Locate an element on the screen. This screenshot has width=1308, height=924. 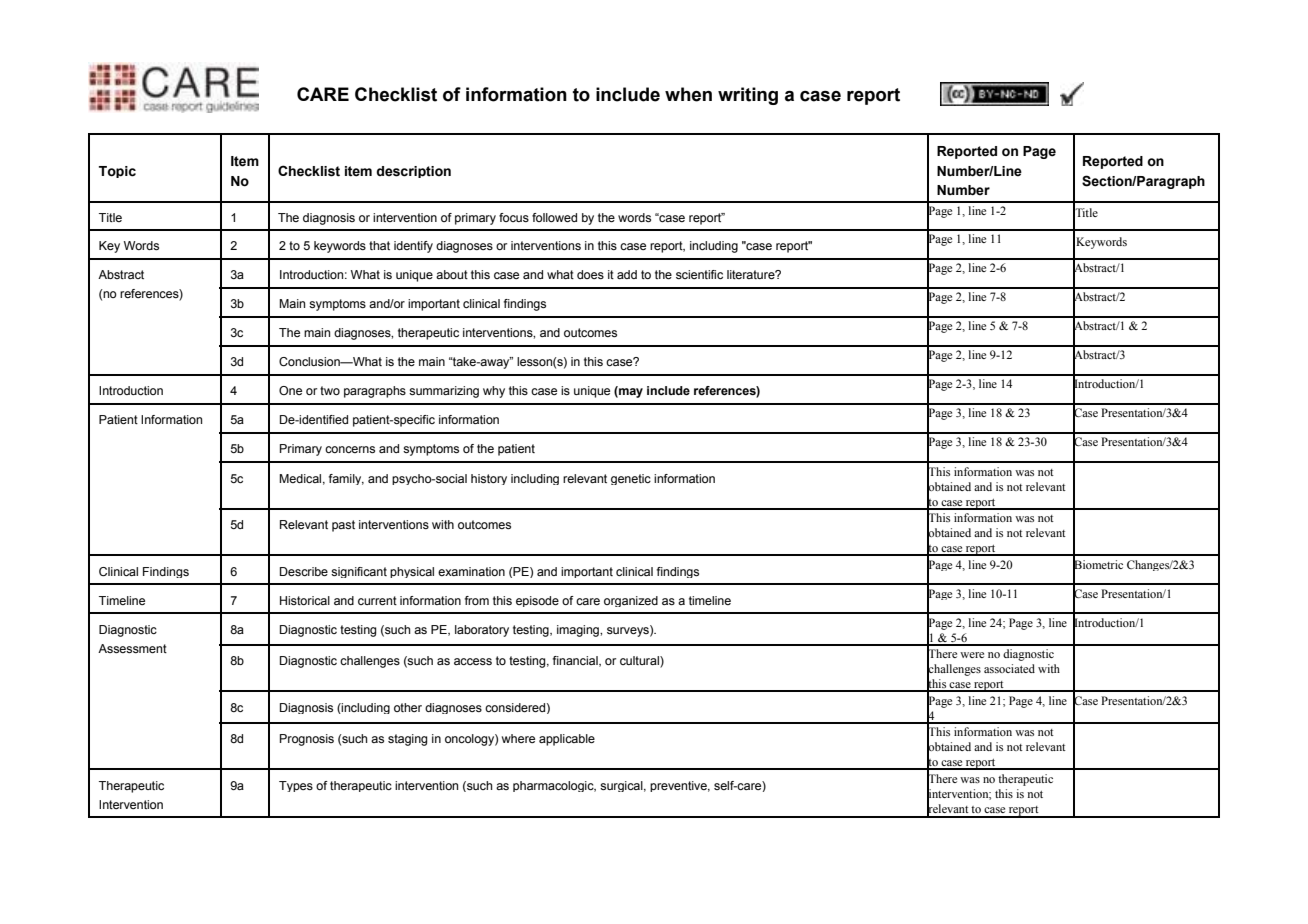
One is located at coordinates (290, 390).
